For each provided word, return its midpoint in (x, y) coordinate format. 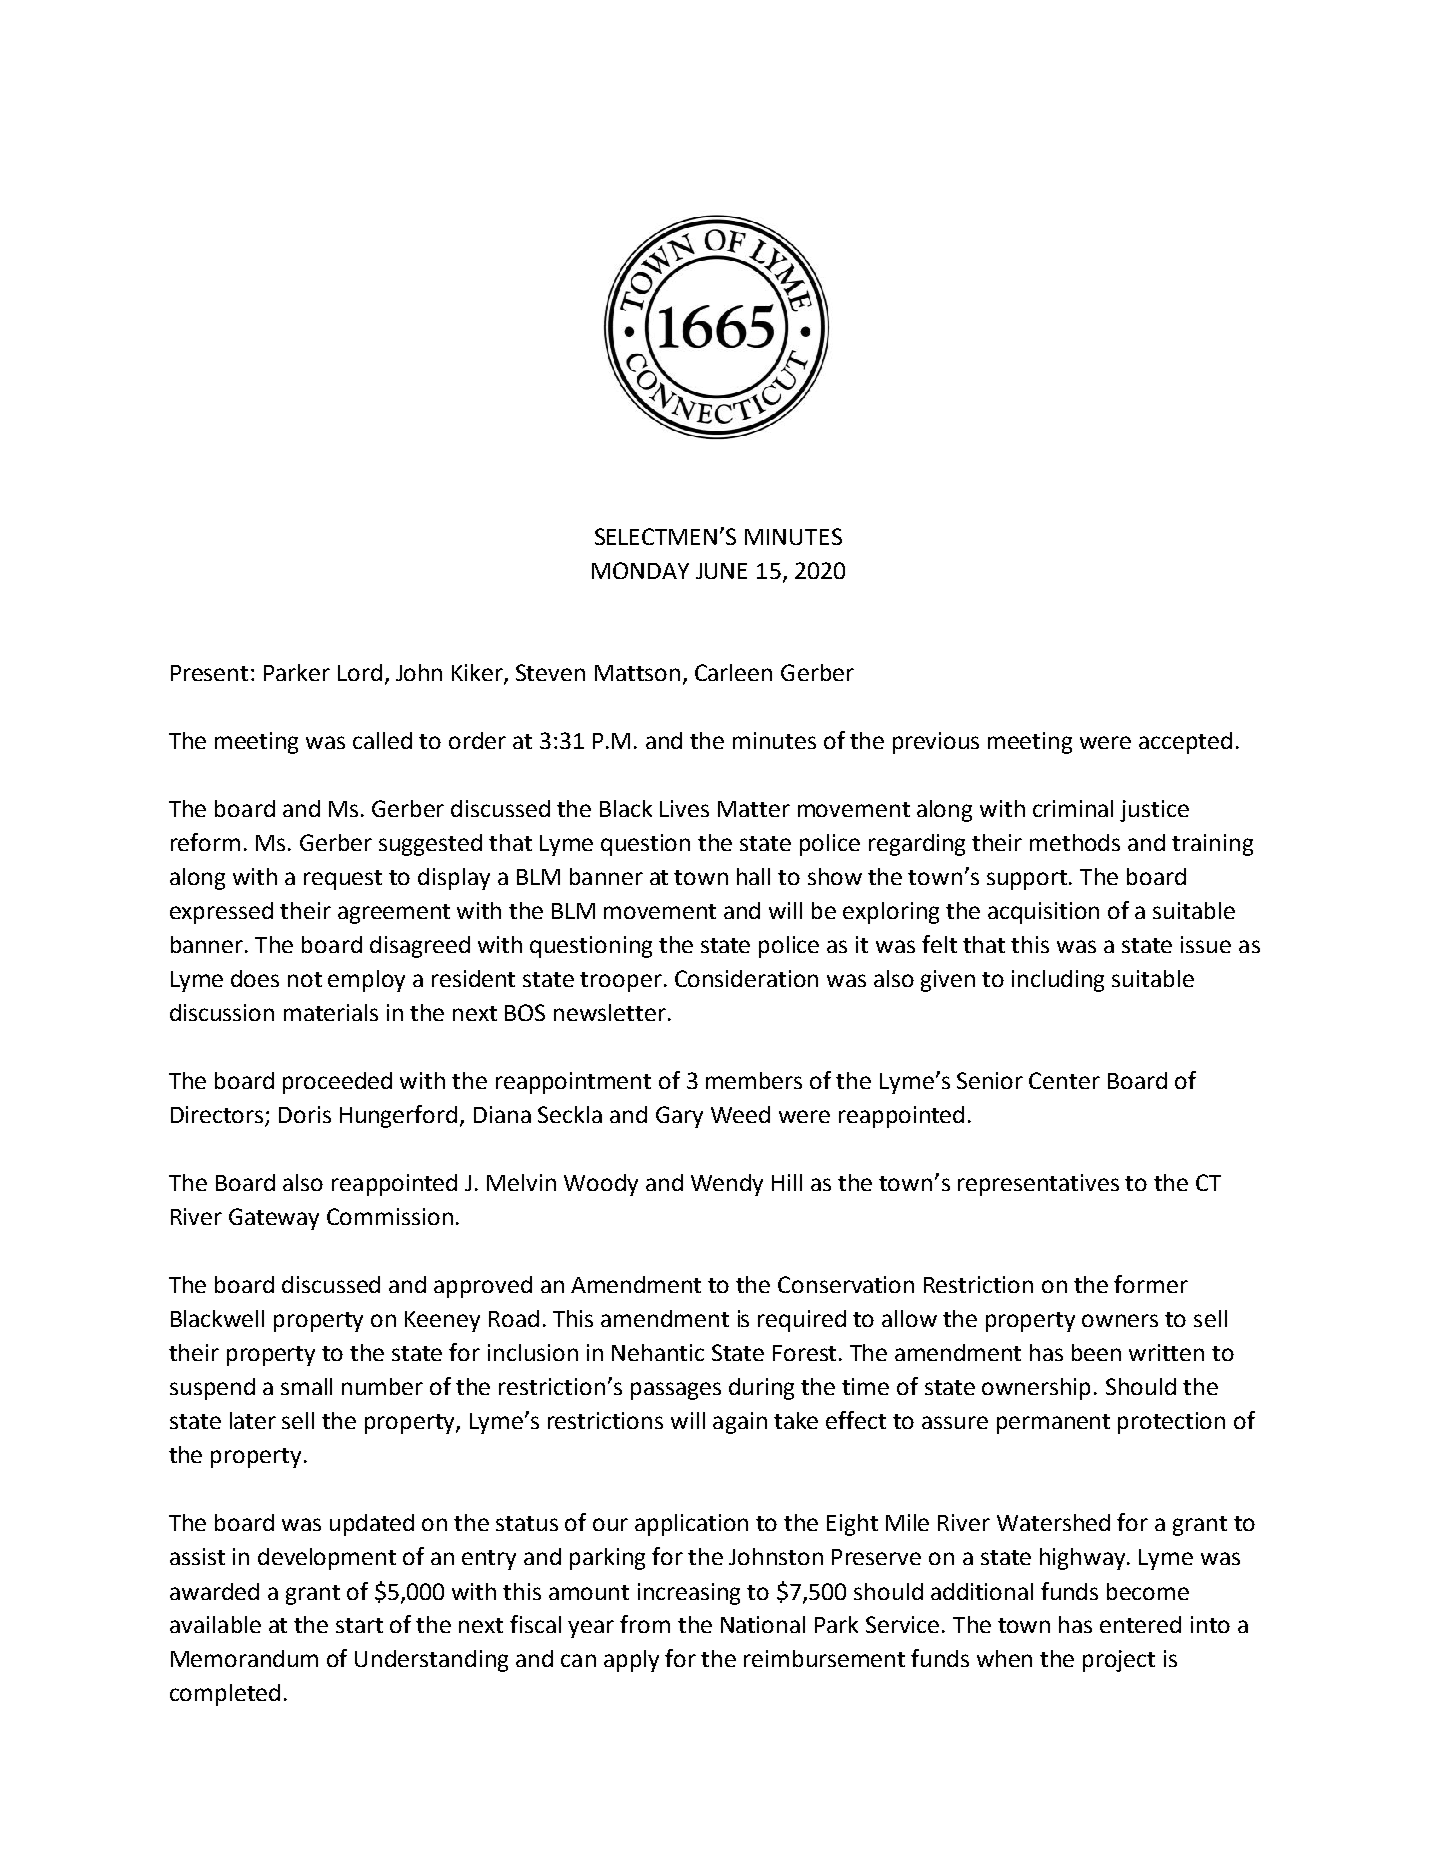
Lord (360, 672)
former (1151, 1284)
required (802, 1321)
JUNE (721, 571)
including (1058, 981)
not (305, 979)
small (306, 1386)
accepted (1185, 743)
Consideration (746, 978)
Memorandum (244, 1658)
